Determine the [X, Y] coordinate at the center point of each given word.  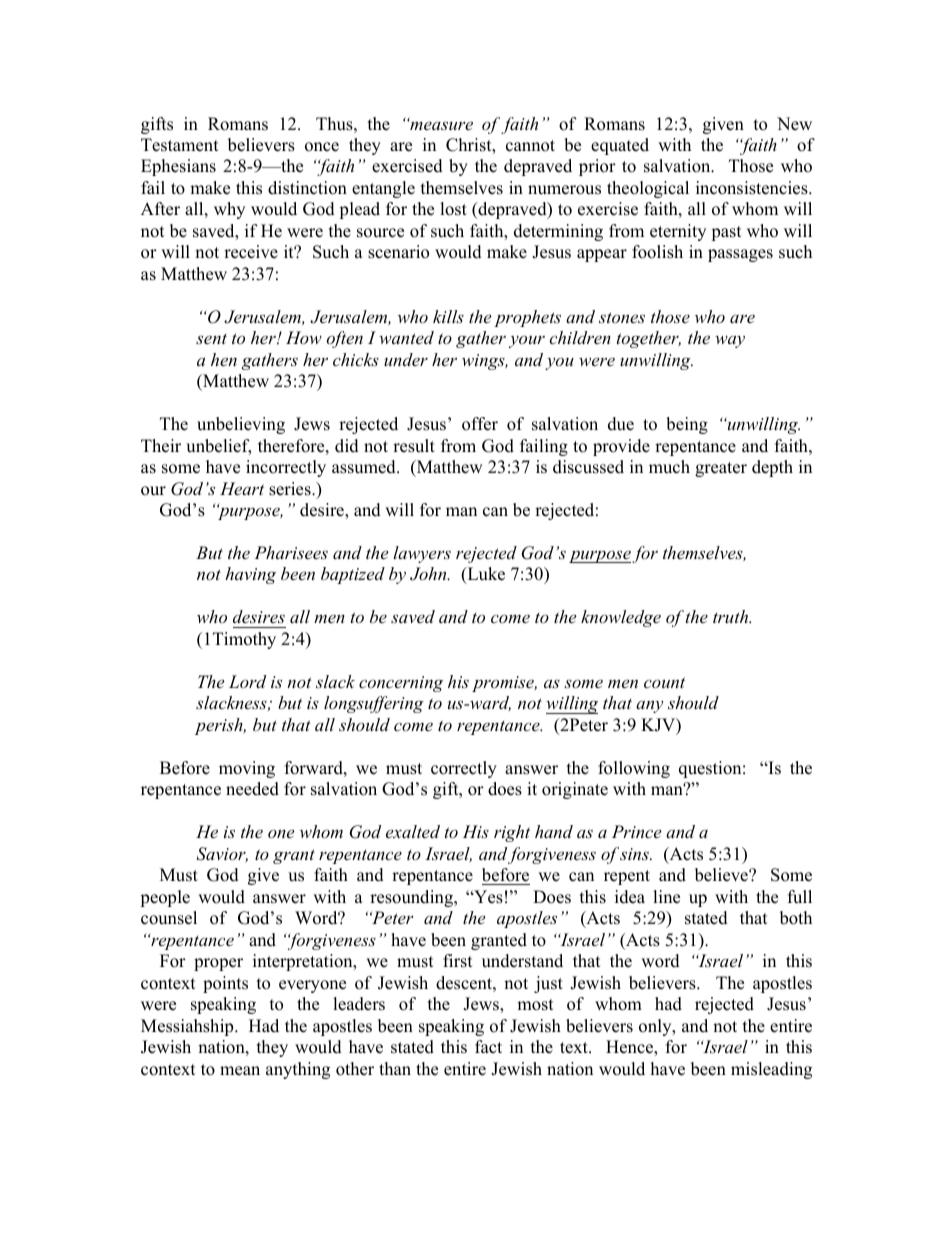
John [429, 574]
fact [488, 1047]
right [512, 833]
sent [211, 339]
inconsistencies [753, 188]
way [730, 342]
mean [240, 1071]
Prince [636, 831]
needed [252, 789]
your [527, 341]
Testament [180, 145]
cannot [530, 146]
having [250, 575]
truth [732, 616]
